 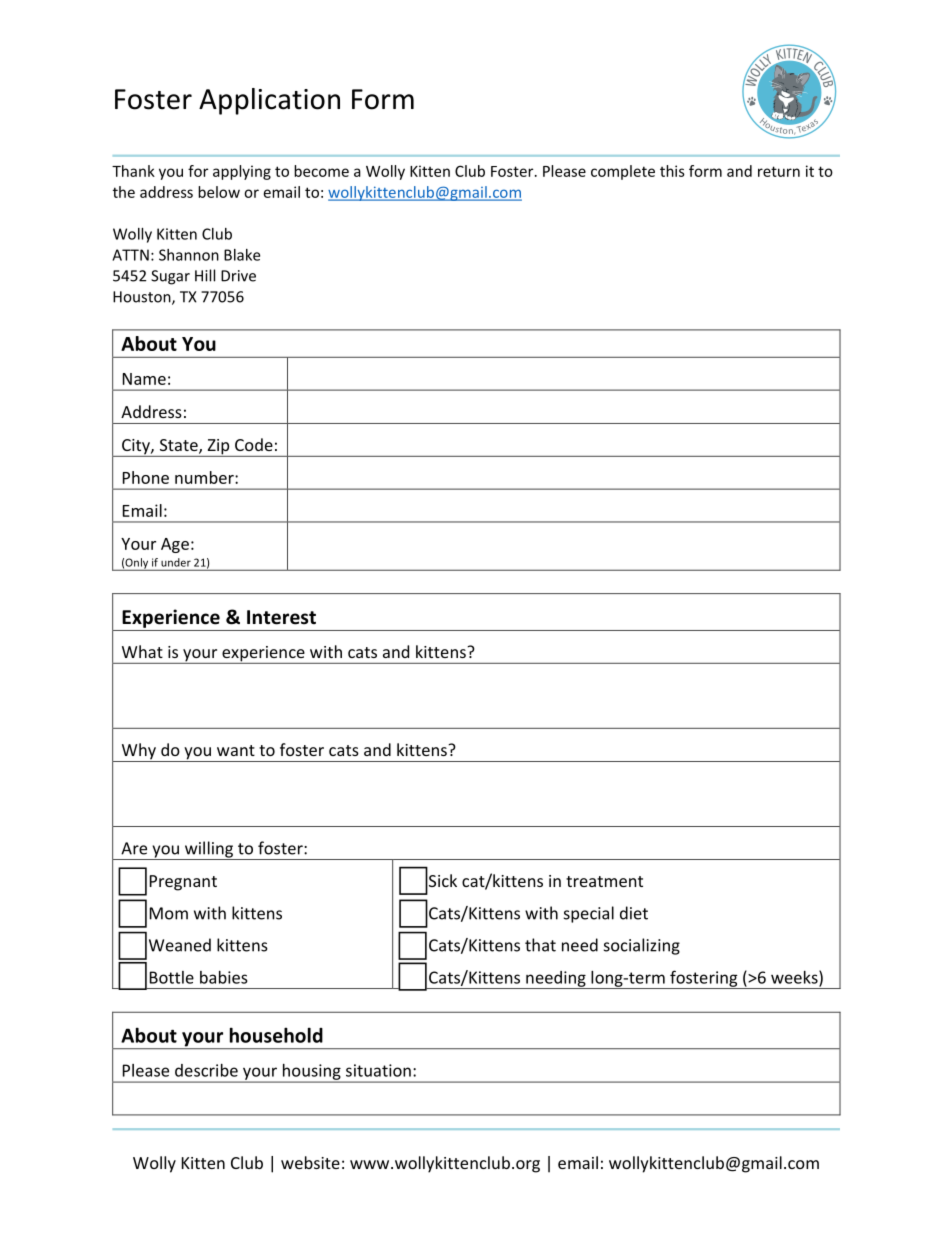 I want to click on describe, so click(x=206, y=1070).
